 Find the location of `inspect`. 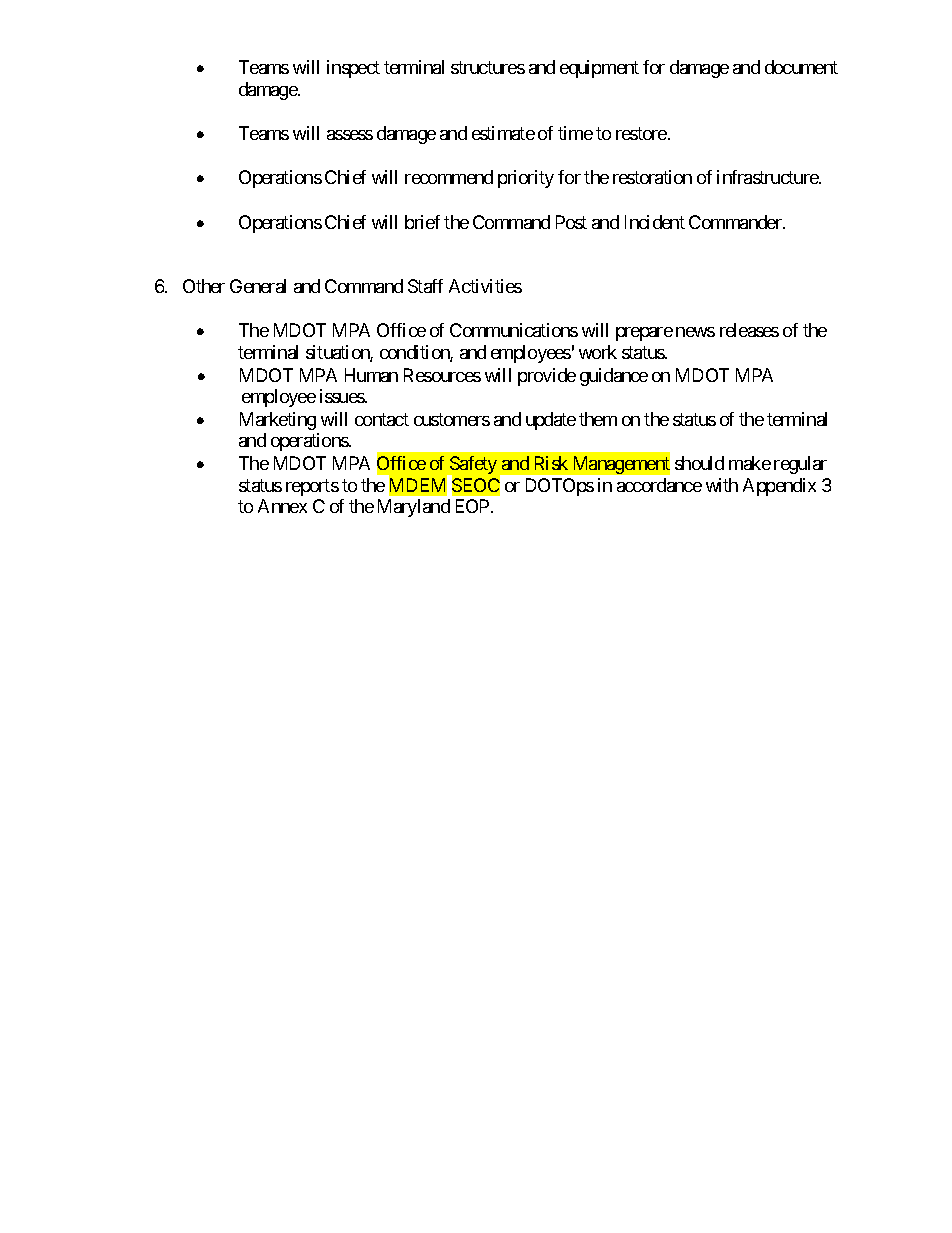

inspect is located at coordinates (353, 69).
